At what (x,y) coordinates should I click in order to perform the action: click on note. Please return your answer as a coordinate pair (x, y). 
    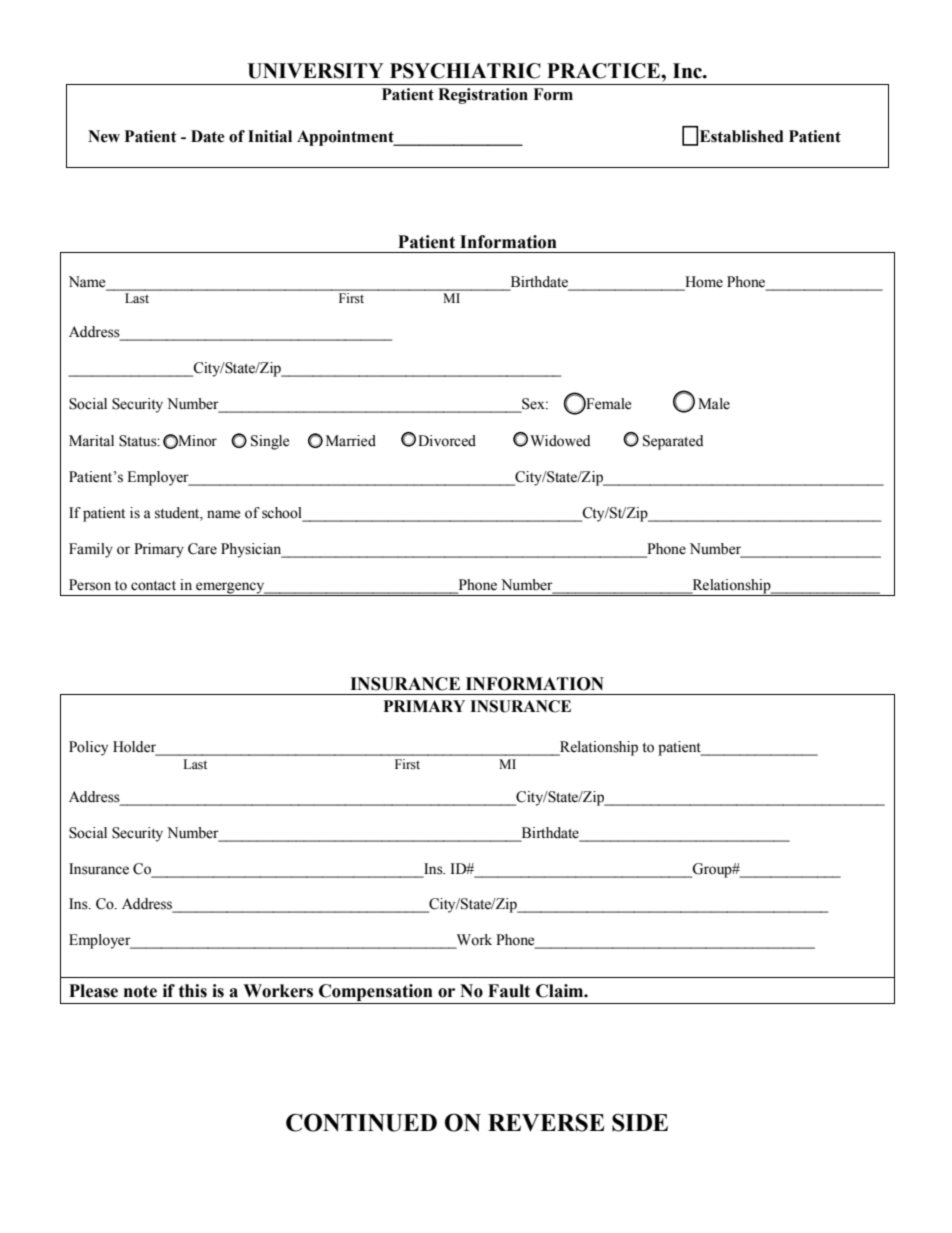
    Looking at the image, I should click on (140, 991).
